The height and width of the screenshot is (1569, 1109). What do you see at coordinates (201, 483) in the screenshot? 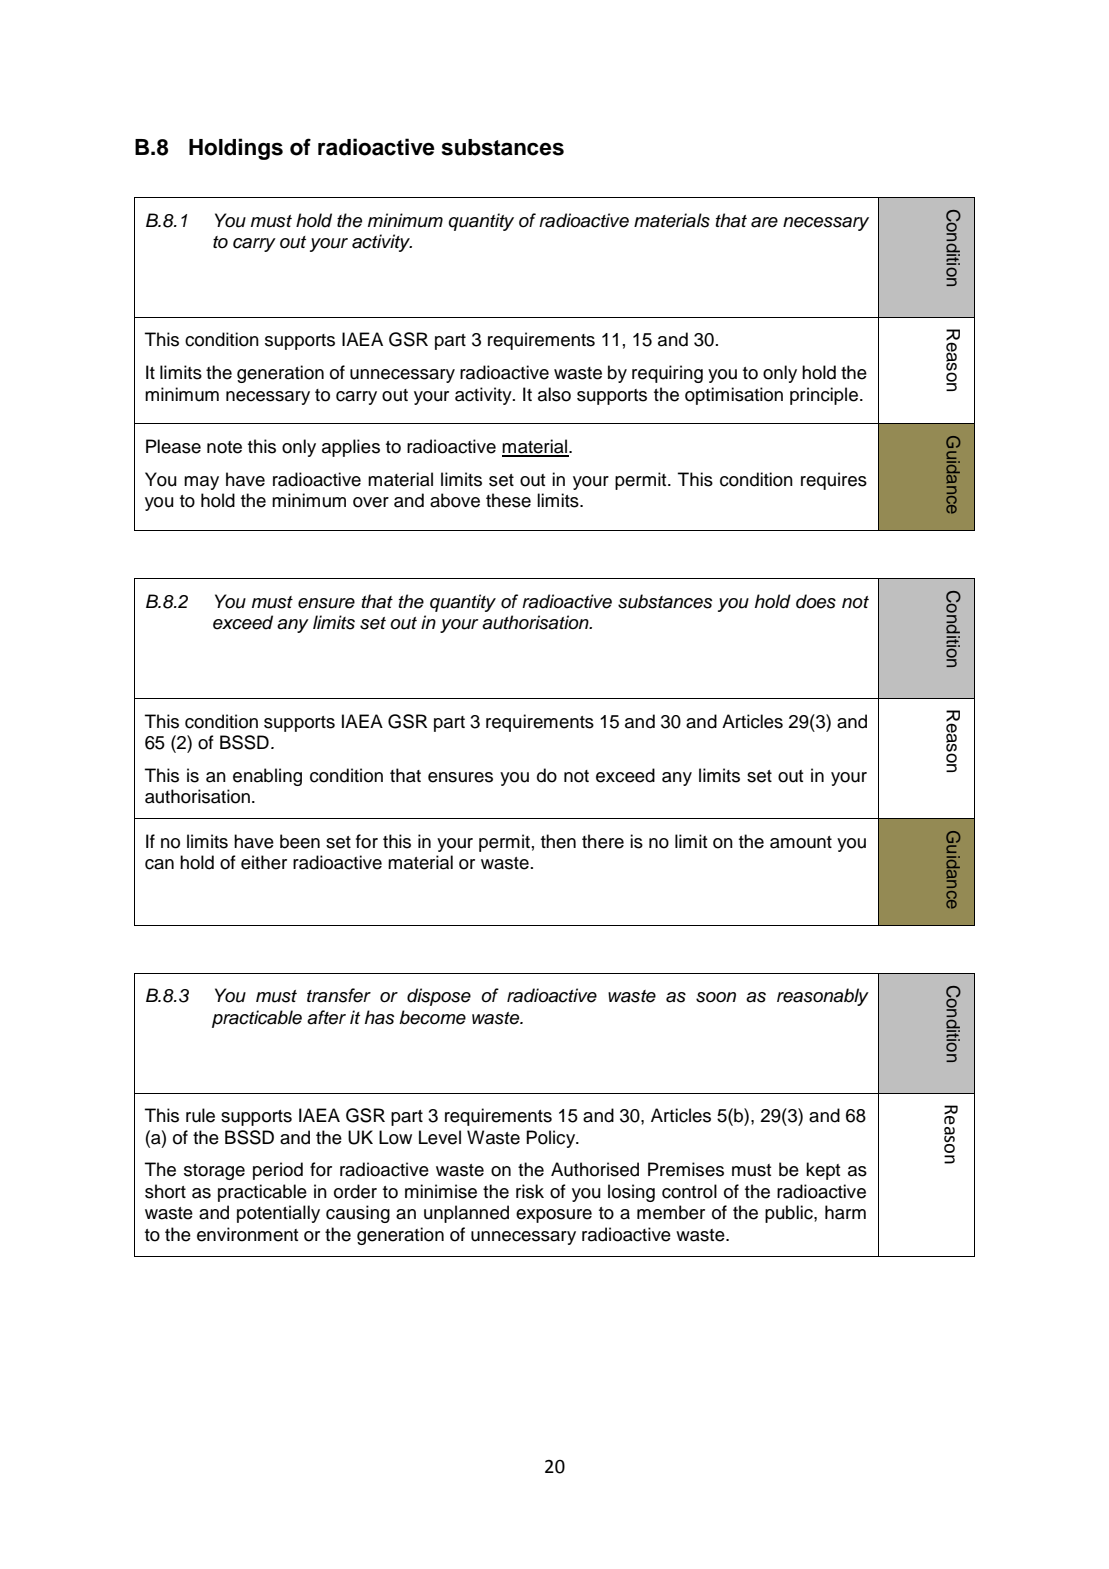
I see `may` at bounding box center [201, 483].
